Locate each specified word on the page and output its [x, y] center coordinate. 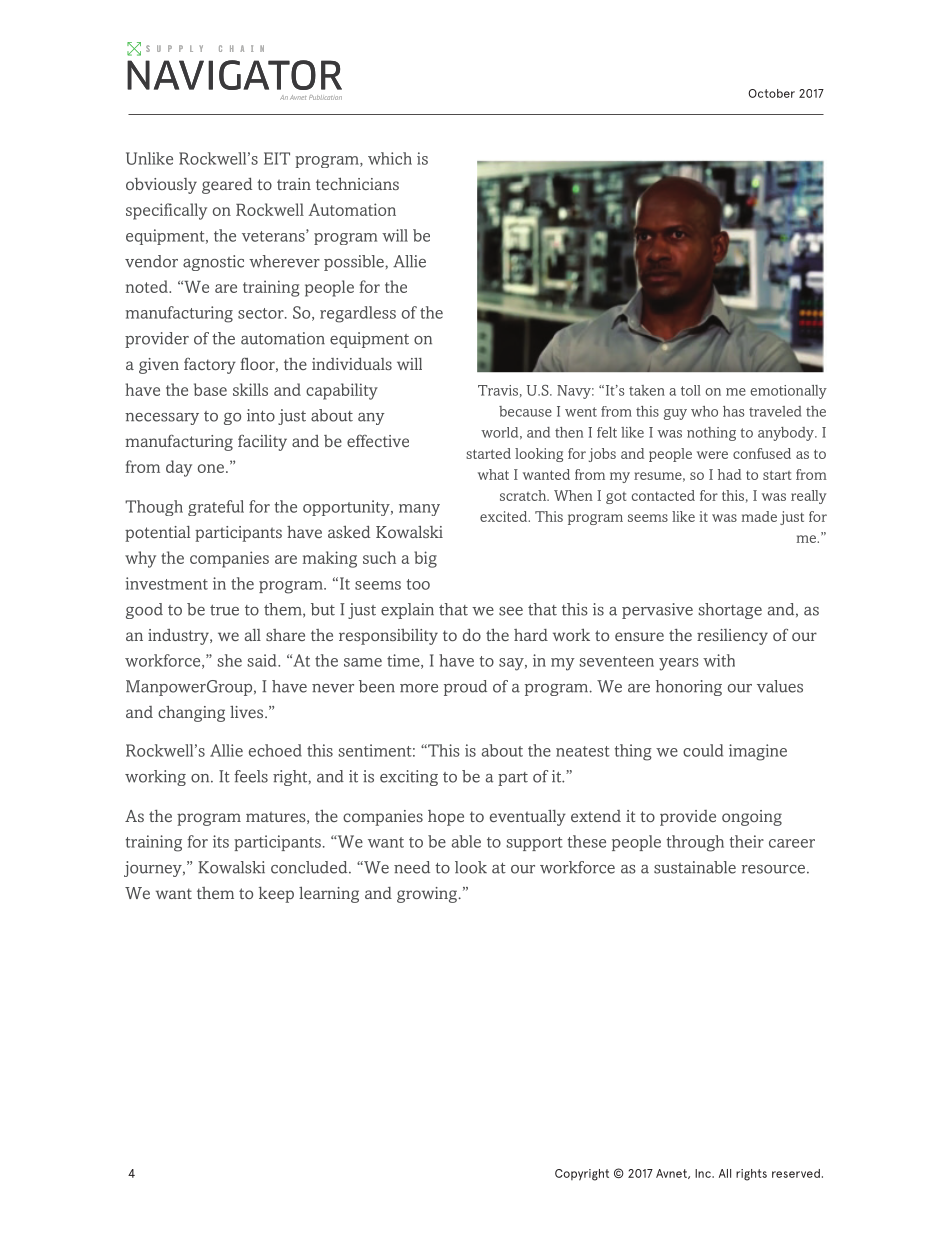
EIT [277, 158]
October [771, 93]
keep [276, 895]
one [211, 468]
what [493, 474]
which [390, 158]
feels [251, 776]
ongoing [752, 818]
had [729, 474]
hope [446, 818]
